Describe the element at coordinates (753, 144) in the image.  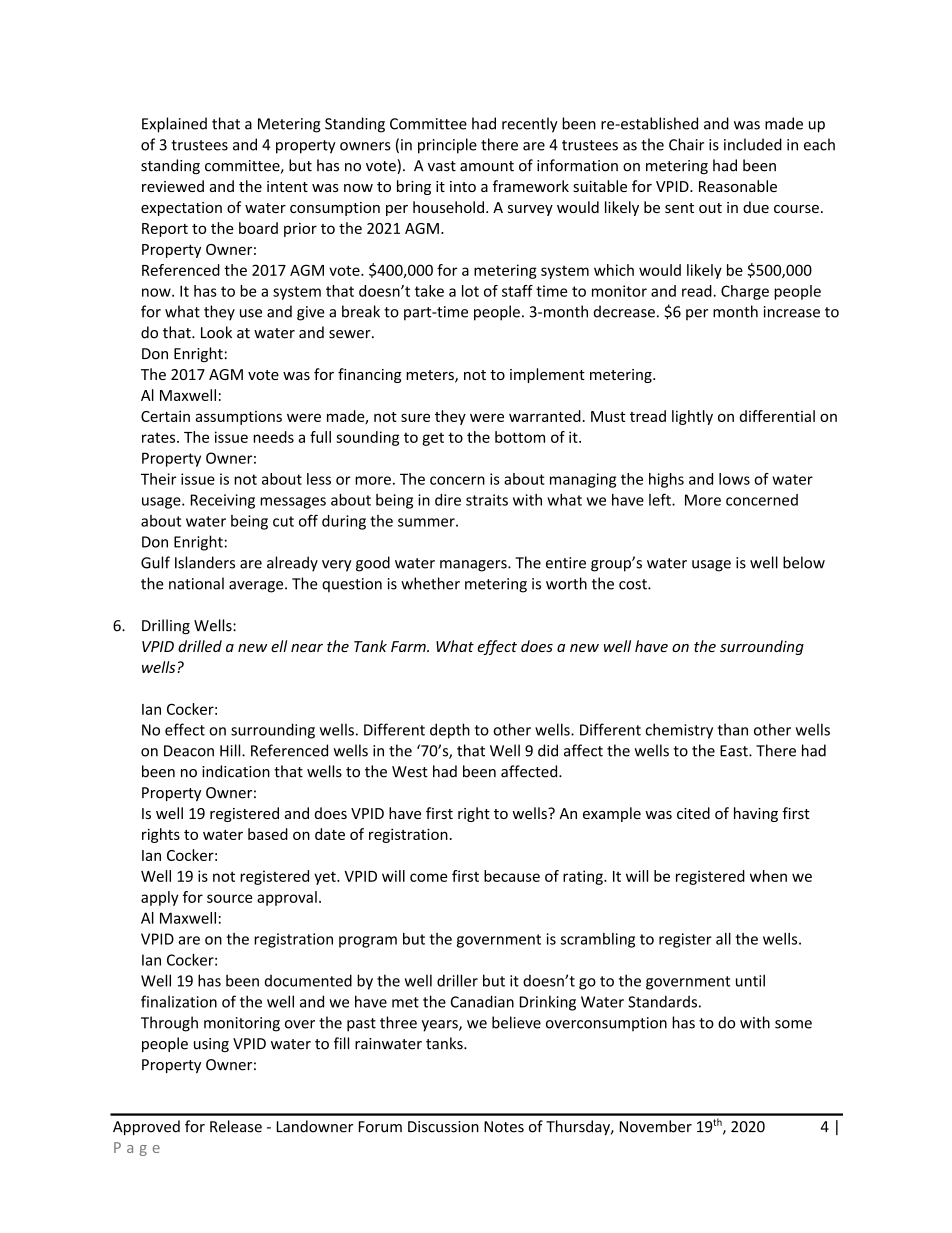
I see `included` at that location.
